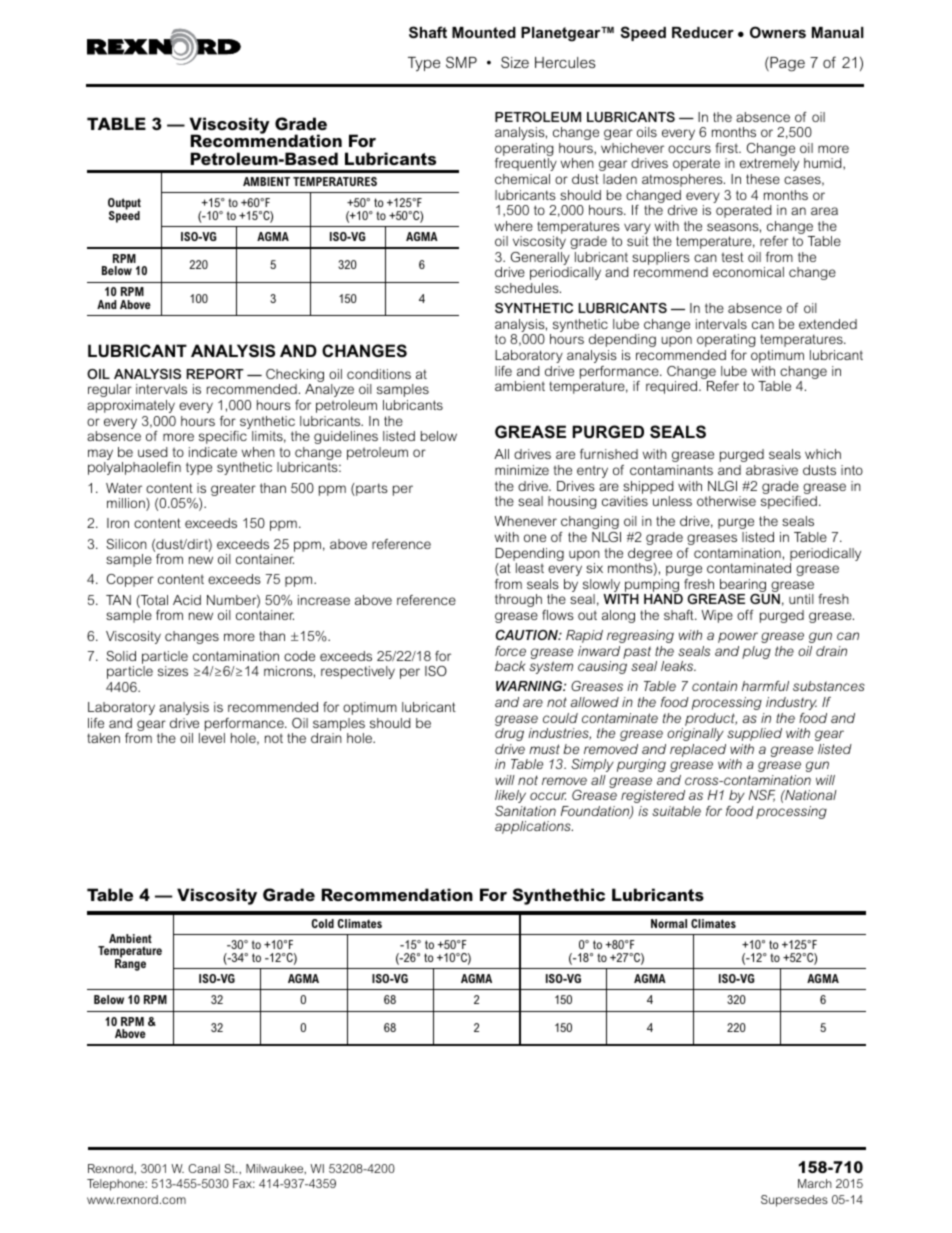 This screenshot has width=952, height=1233. I want to click on Mounted, so click(484, 32).
